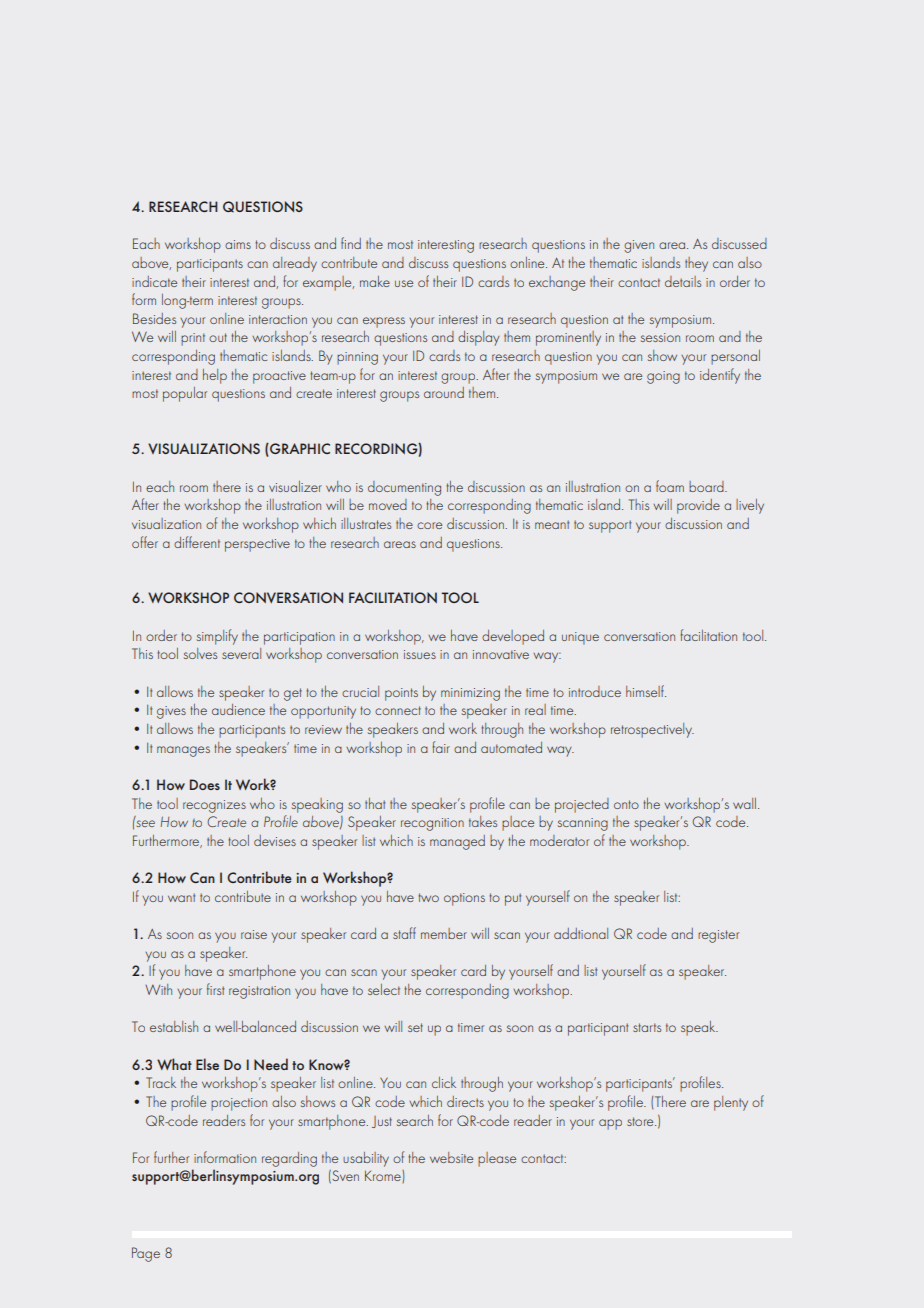  I want to click on use, so click(404, 283).
